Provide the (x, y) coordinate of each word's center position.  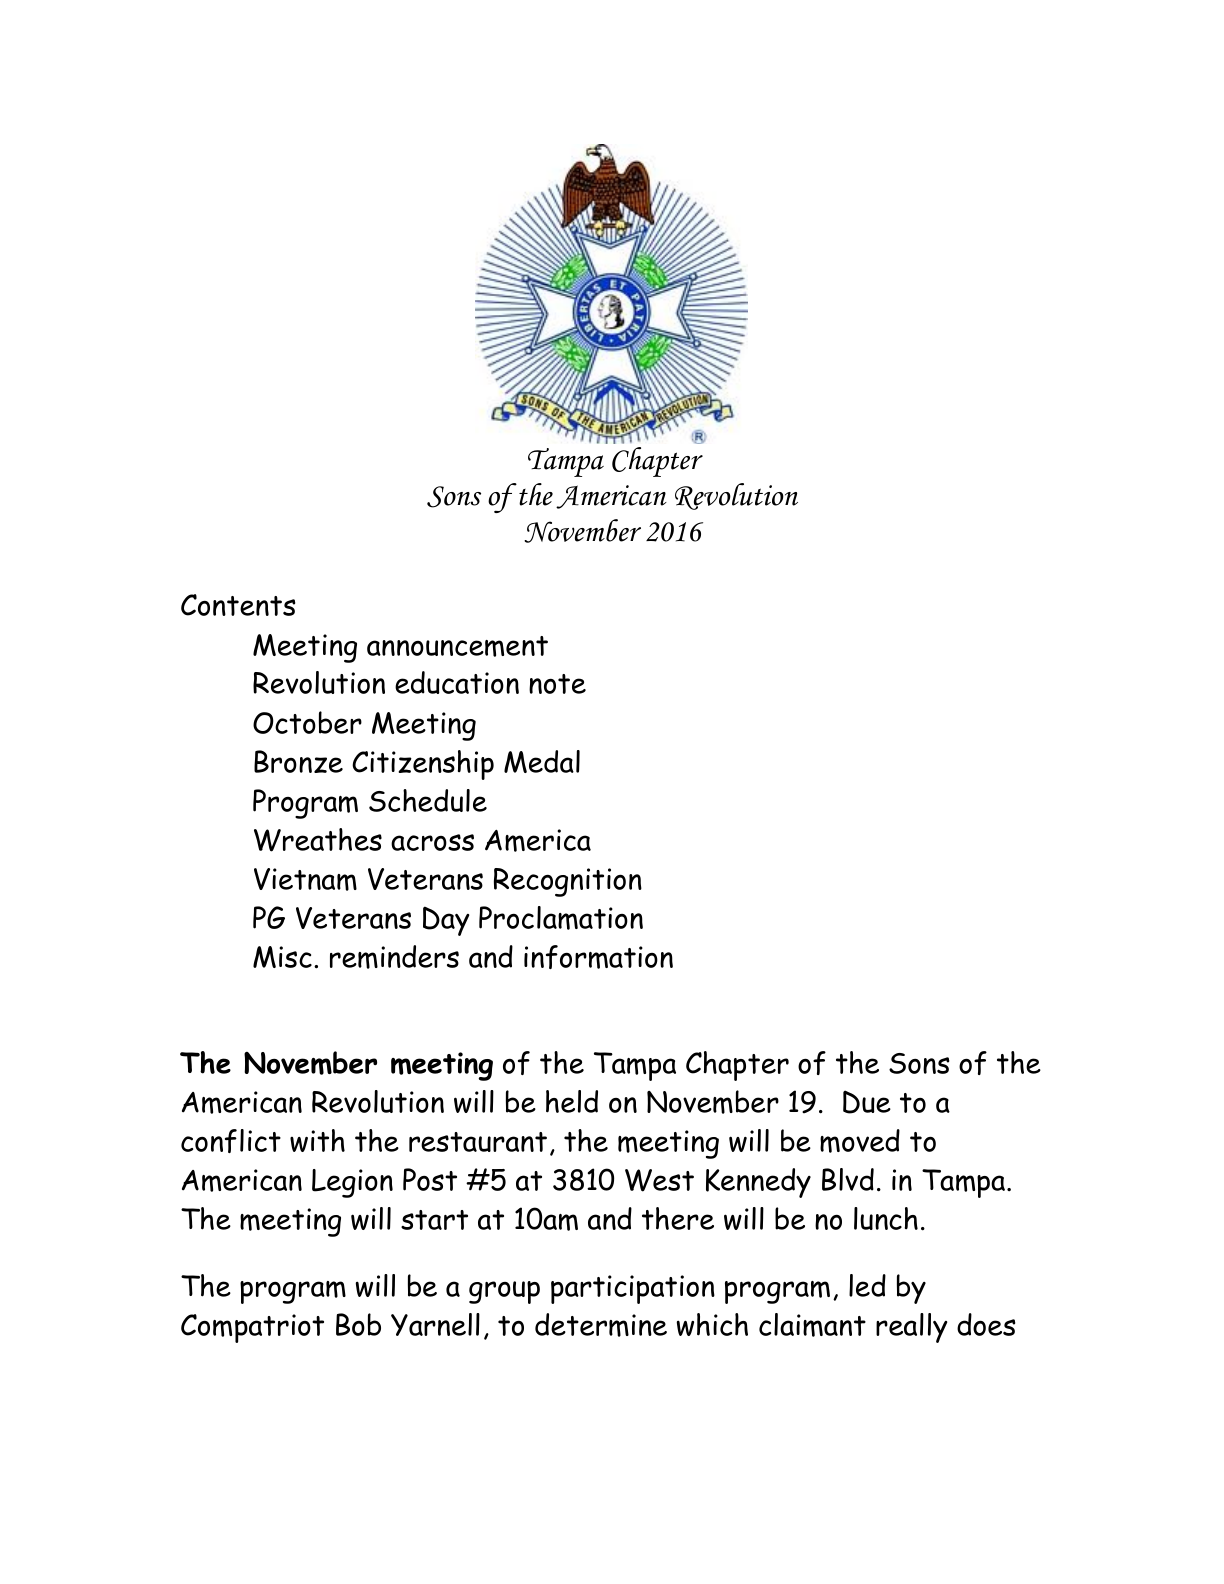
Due (867, 1102)
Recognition (568, 882)
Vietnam (305, 879)
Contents (238, 605)
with (317, 1140)
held (572, 1101)
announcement (457, 646)
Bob (358, 1324)
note (557, 684)
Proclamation (561, 918)
